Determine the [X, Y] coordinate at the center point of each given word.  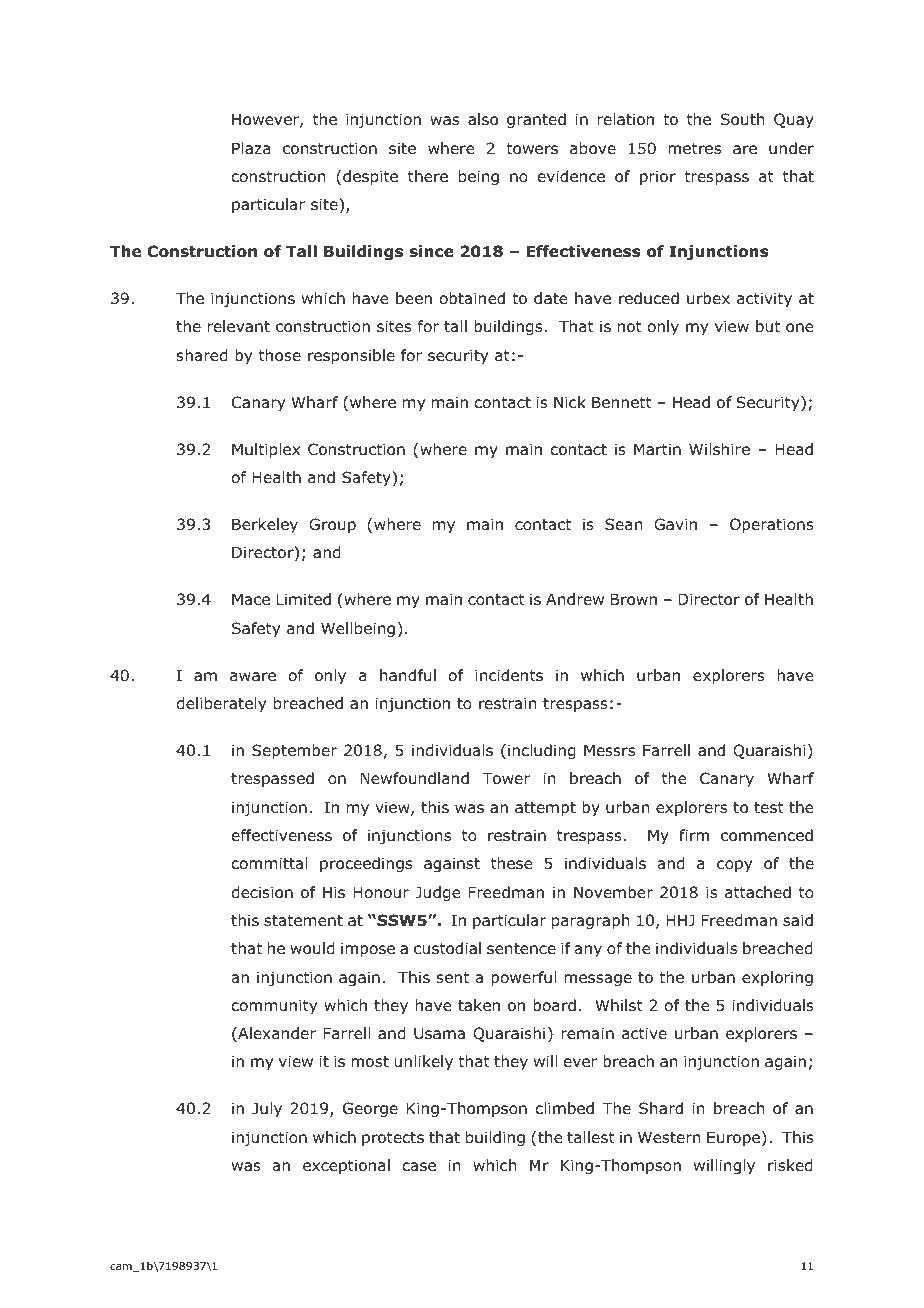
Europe [735, 1138]
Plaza [251, 148]
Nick [570, 402]
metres [694, 148]
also [483, 119]
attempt [545, 809]
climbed [564, 1108]
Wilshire [719, 449]
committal [269, 863]
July [267, 1109]
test [769, 807]
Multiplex [266, 450]
